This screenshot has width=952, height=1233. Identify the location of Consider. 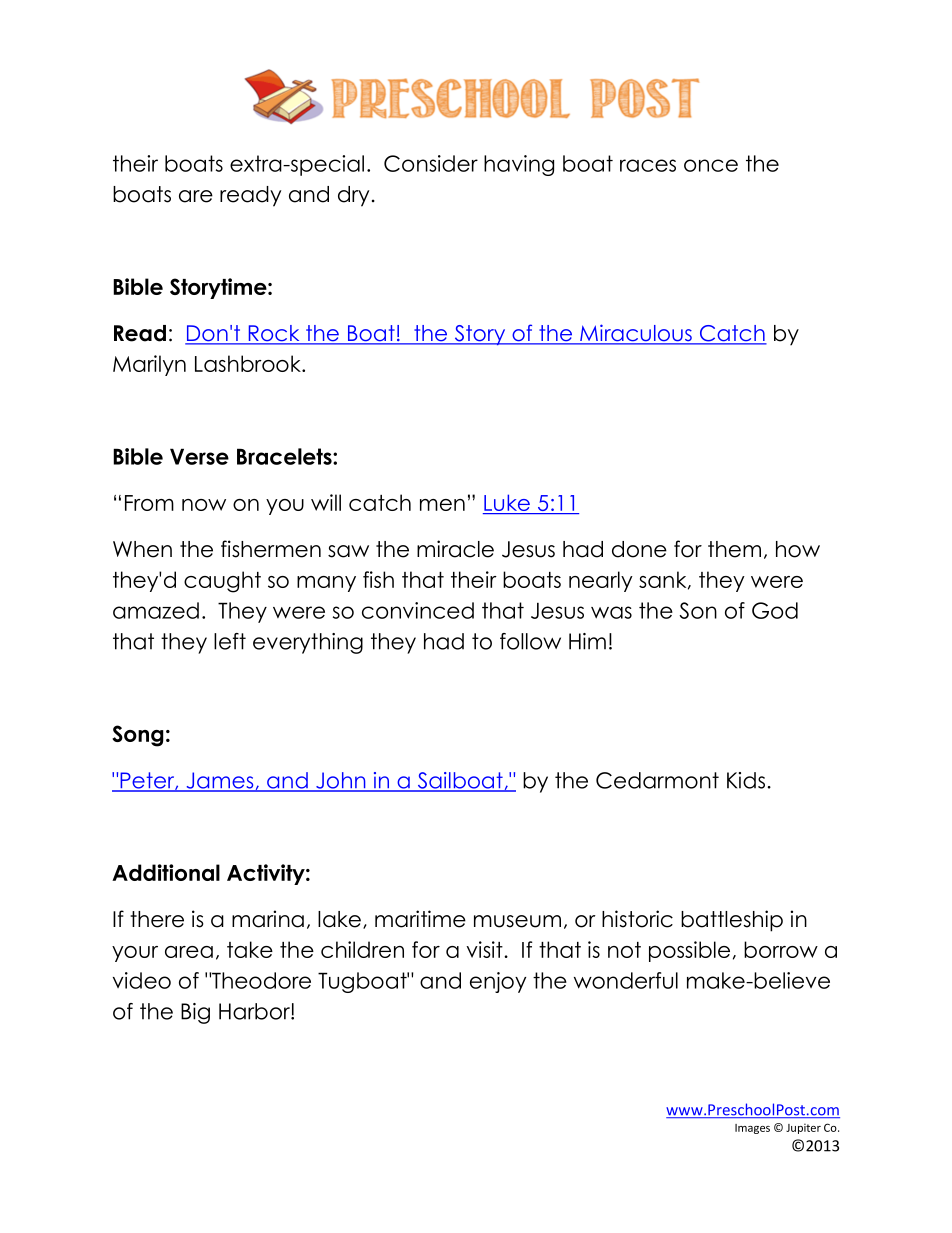
(431, 163).
